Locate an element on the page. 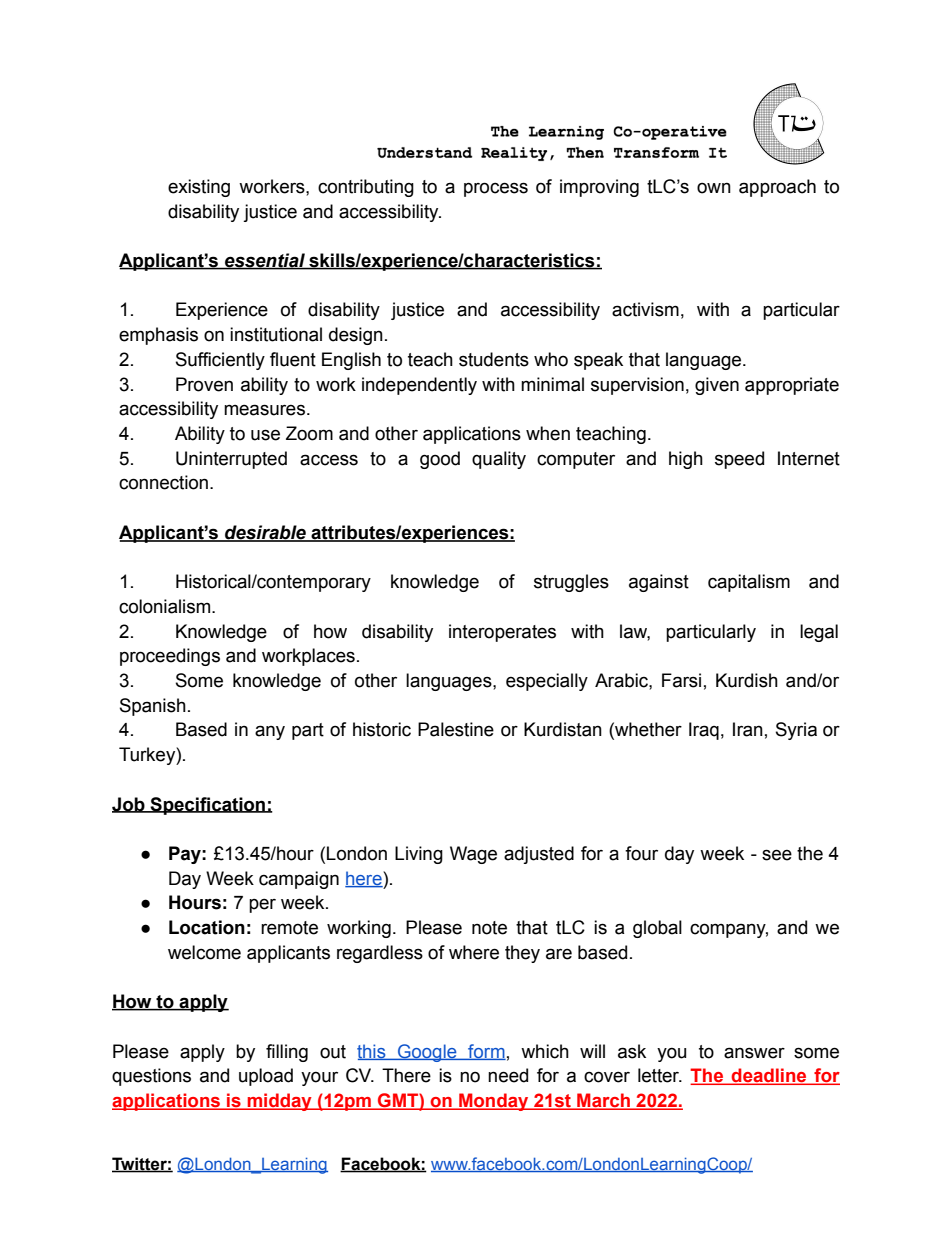 The image size is (952, 1233). process is located at coordinates (496, 189).
